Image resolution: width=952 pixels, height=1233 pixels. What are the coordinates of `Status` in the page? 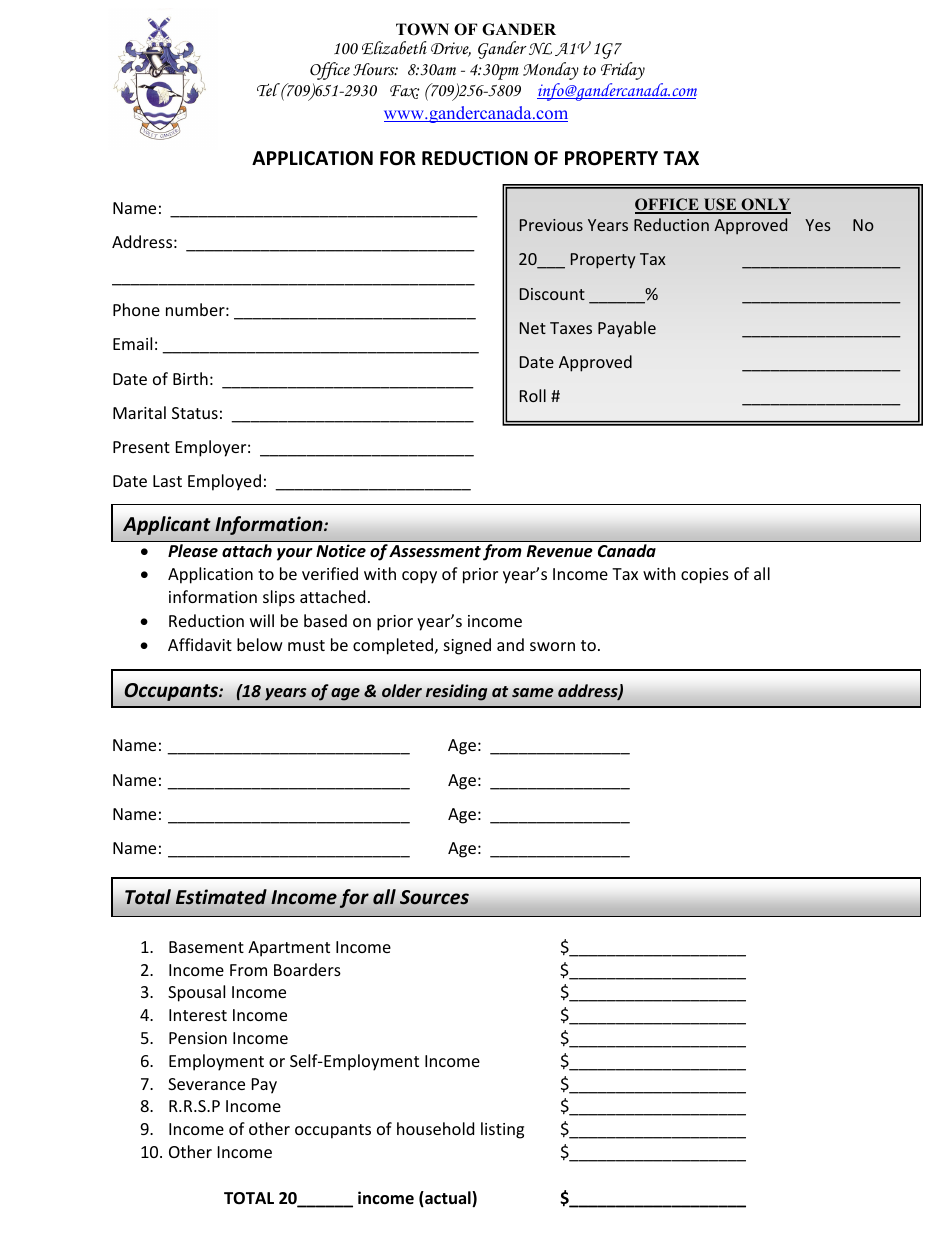 It's located at (195, 413).
